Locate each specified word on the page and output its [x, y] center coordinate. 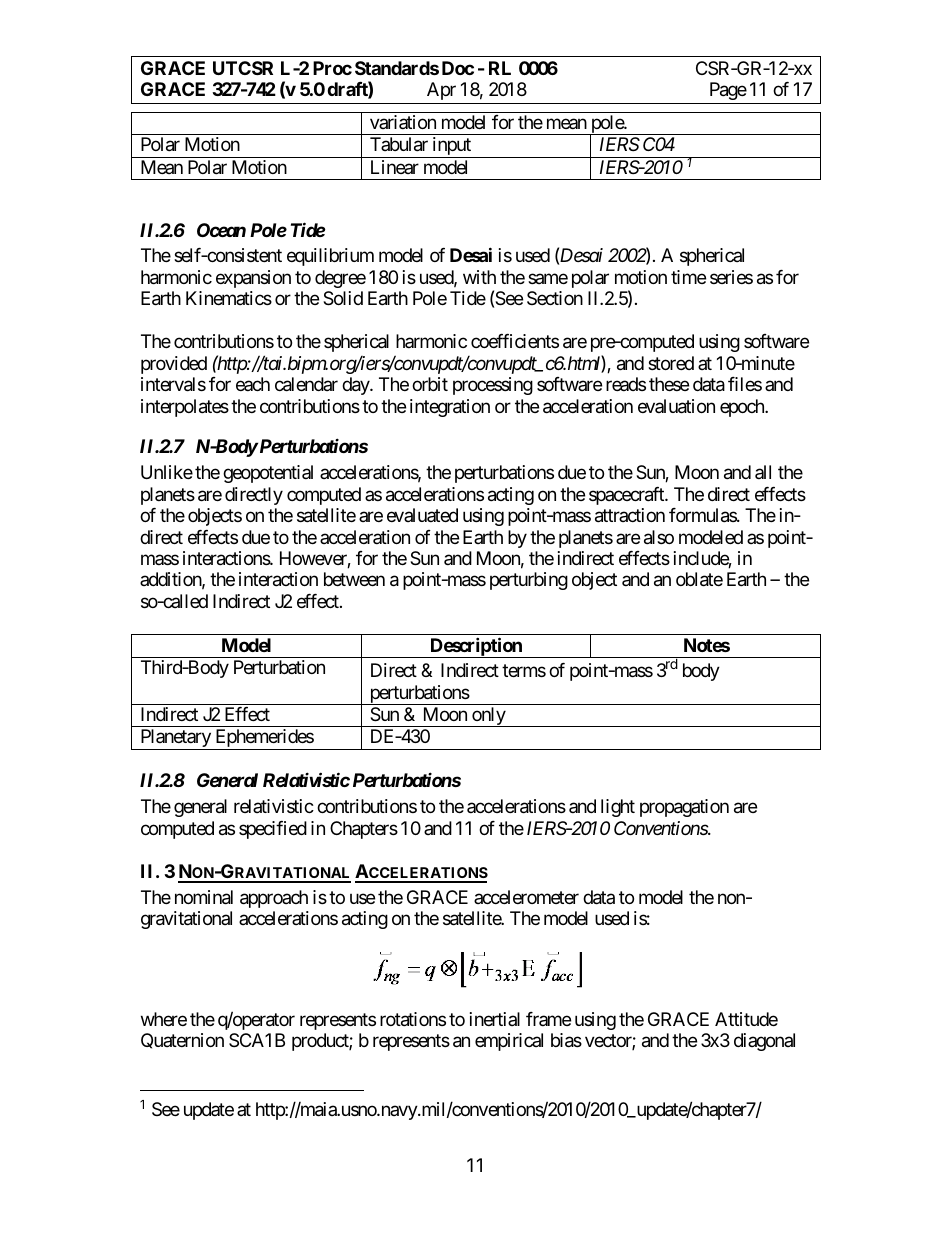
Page [728, 91]
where [164, 1019]
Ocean [221, 230]
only [488, 717]
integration [450, 408]
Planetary [175, 739]
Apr [441, 91]
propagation [684, 808]
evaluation [676, 406]
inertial [495, 1019]
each [253, 384]
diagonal [764, 1042]
